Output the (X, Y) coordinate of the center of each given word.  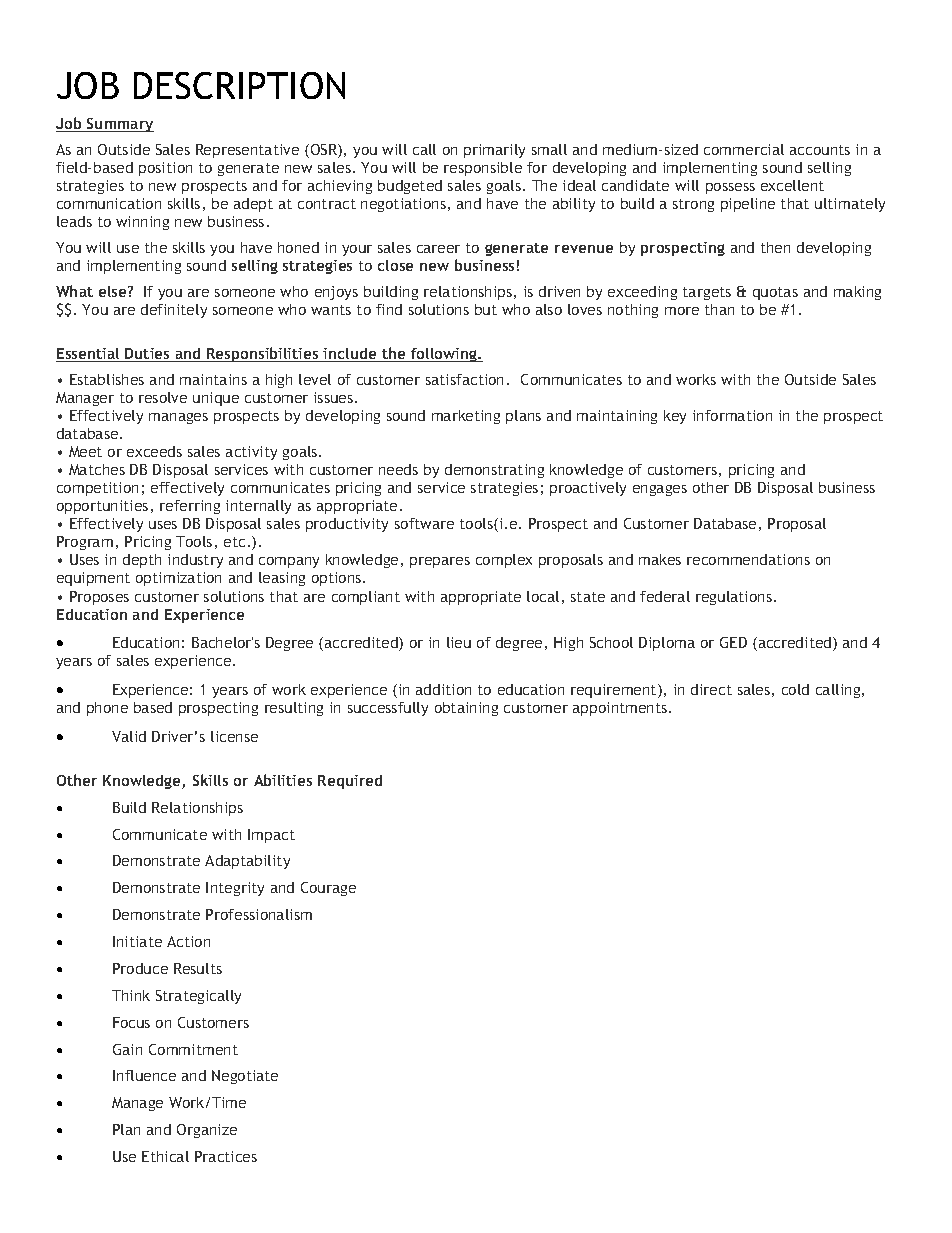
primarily (494, 151)
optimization (178, 579)
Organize (207, 1131)
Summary (119, 125)
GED (733, 642)
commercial (744, 149)
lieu (459, 642)
